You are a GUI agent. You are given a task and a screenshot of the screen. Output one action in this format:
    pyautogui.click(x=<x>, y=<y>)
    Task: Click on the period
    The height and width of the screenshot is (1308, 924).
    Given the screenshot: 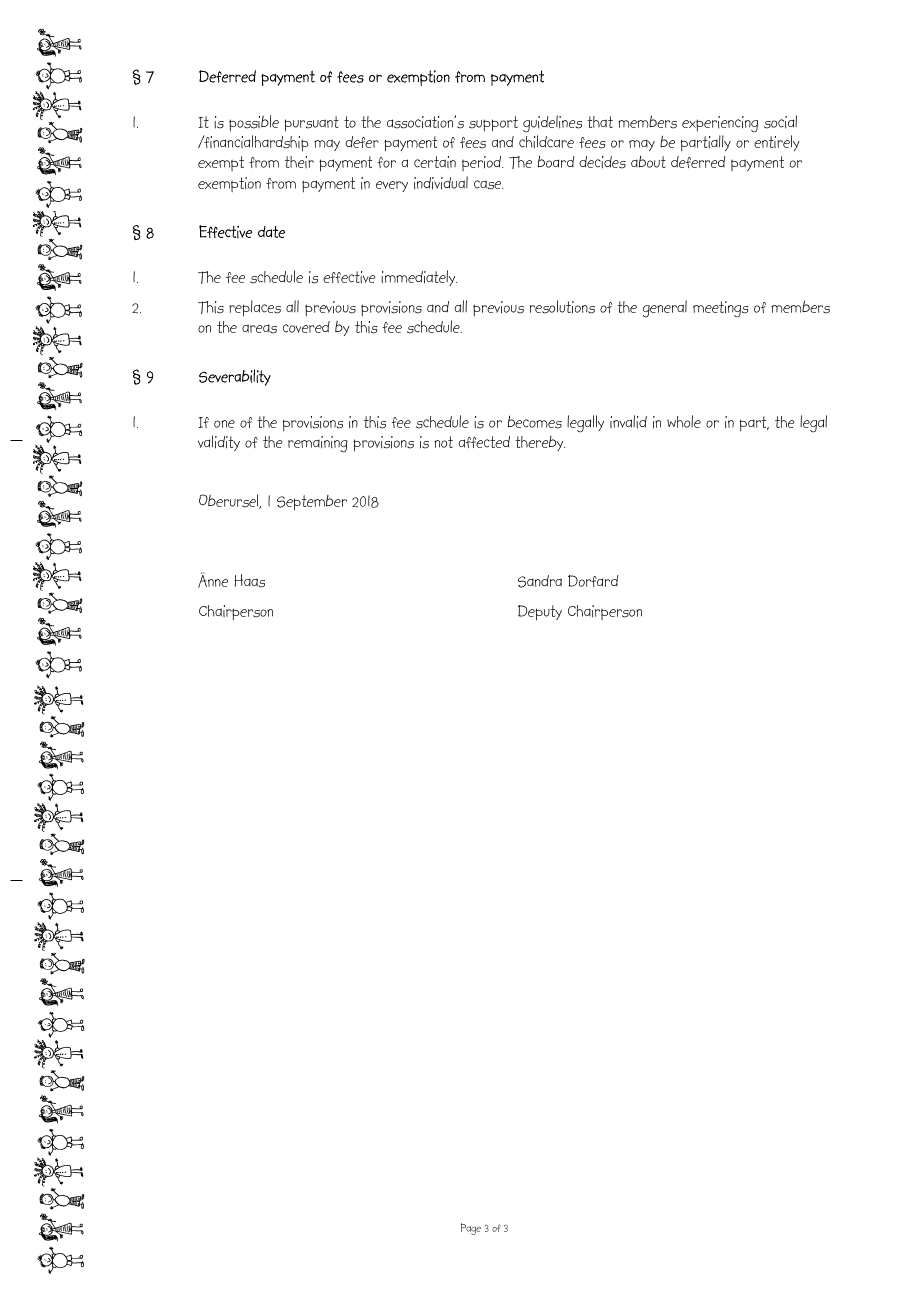 What is the action you would take?
    pyautogui.click(x=482, y=163)
